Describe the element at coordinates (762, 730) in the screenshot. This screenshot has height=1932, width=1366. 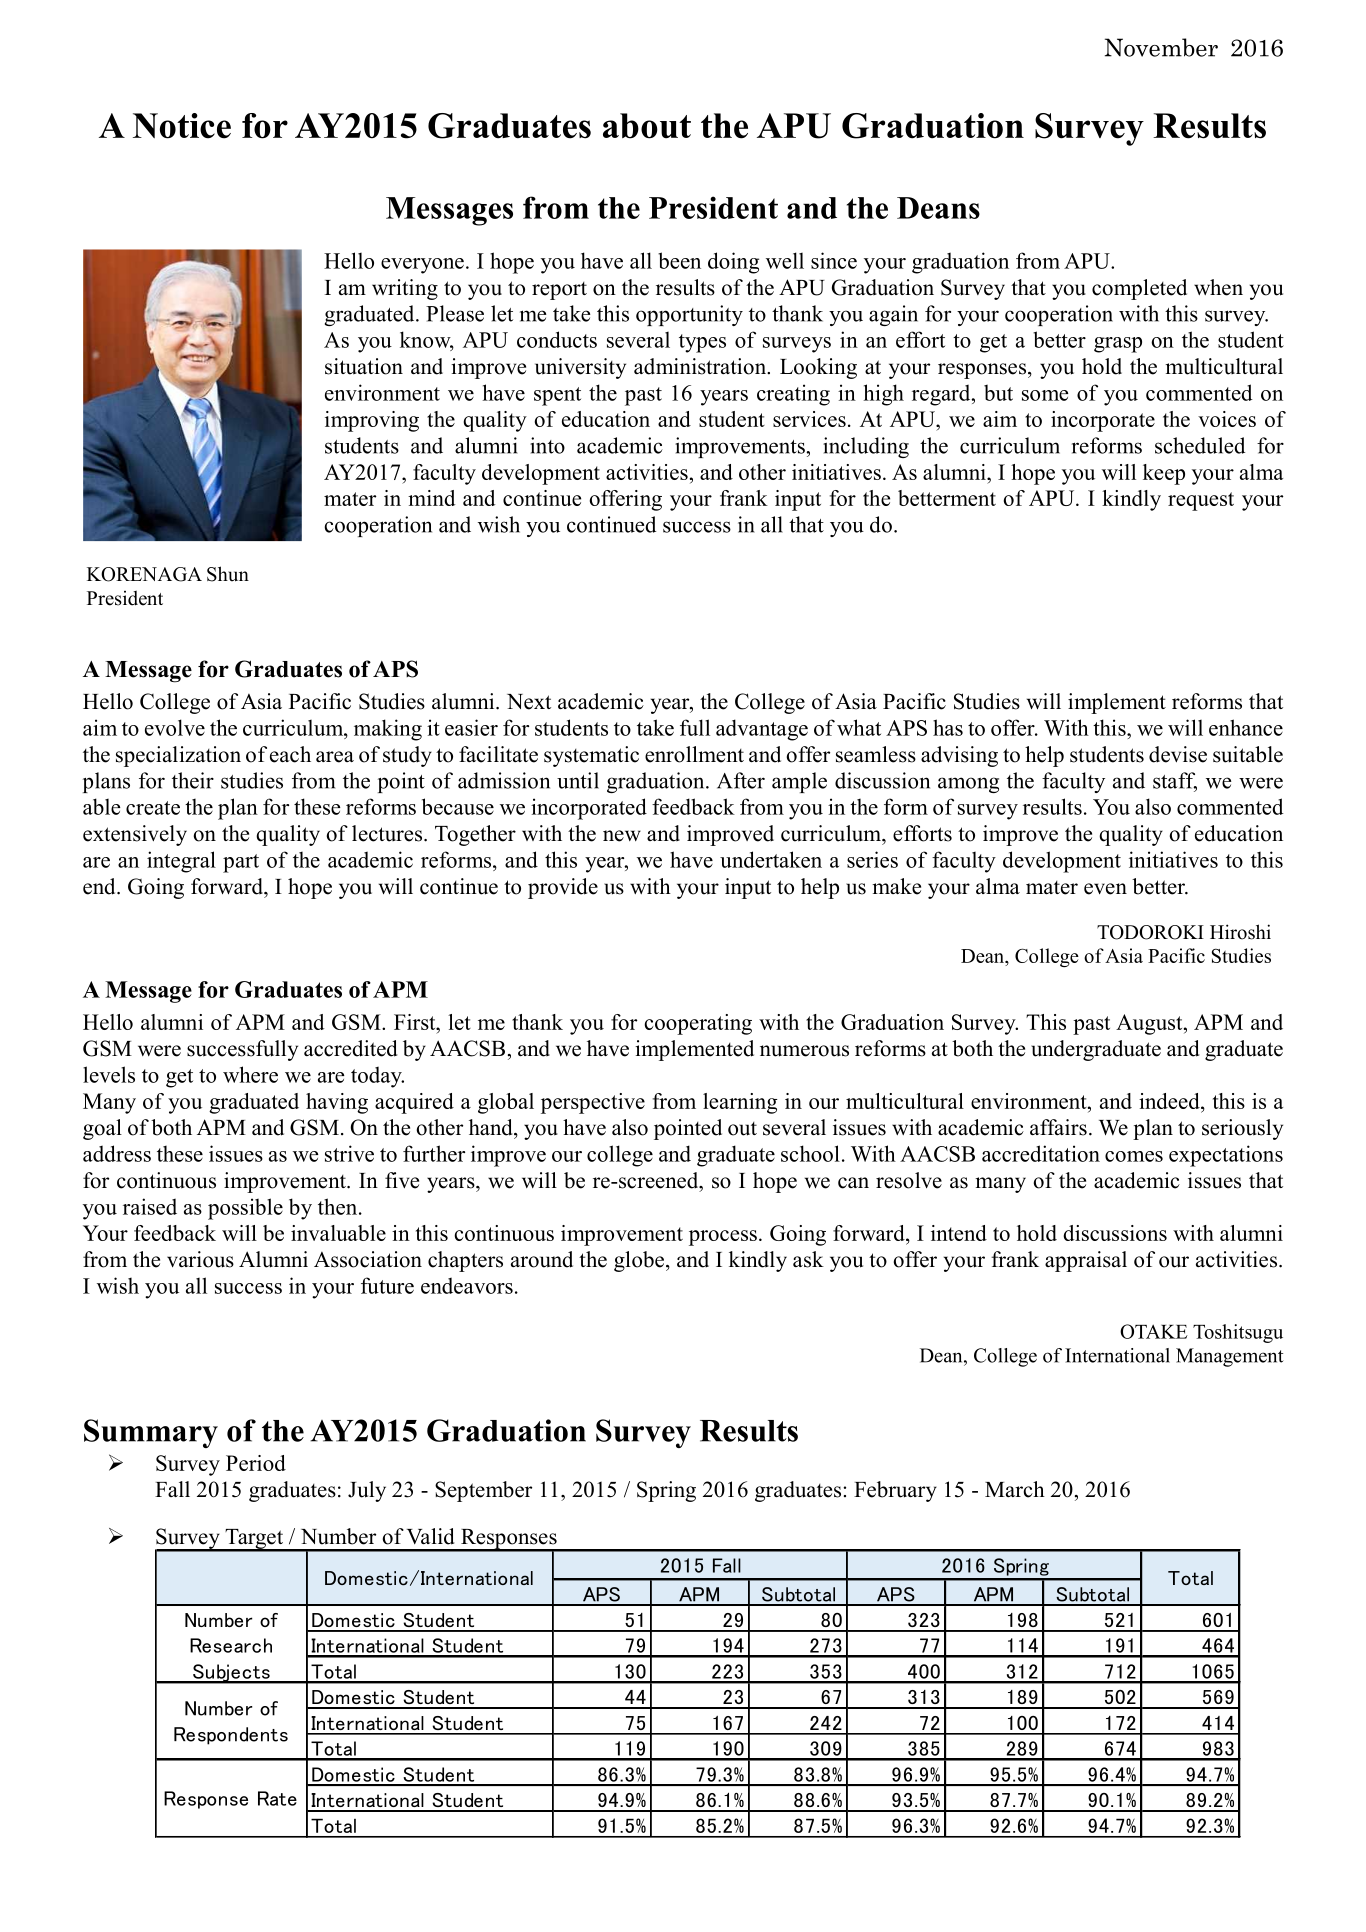
I see `advantage` at that location.
